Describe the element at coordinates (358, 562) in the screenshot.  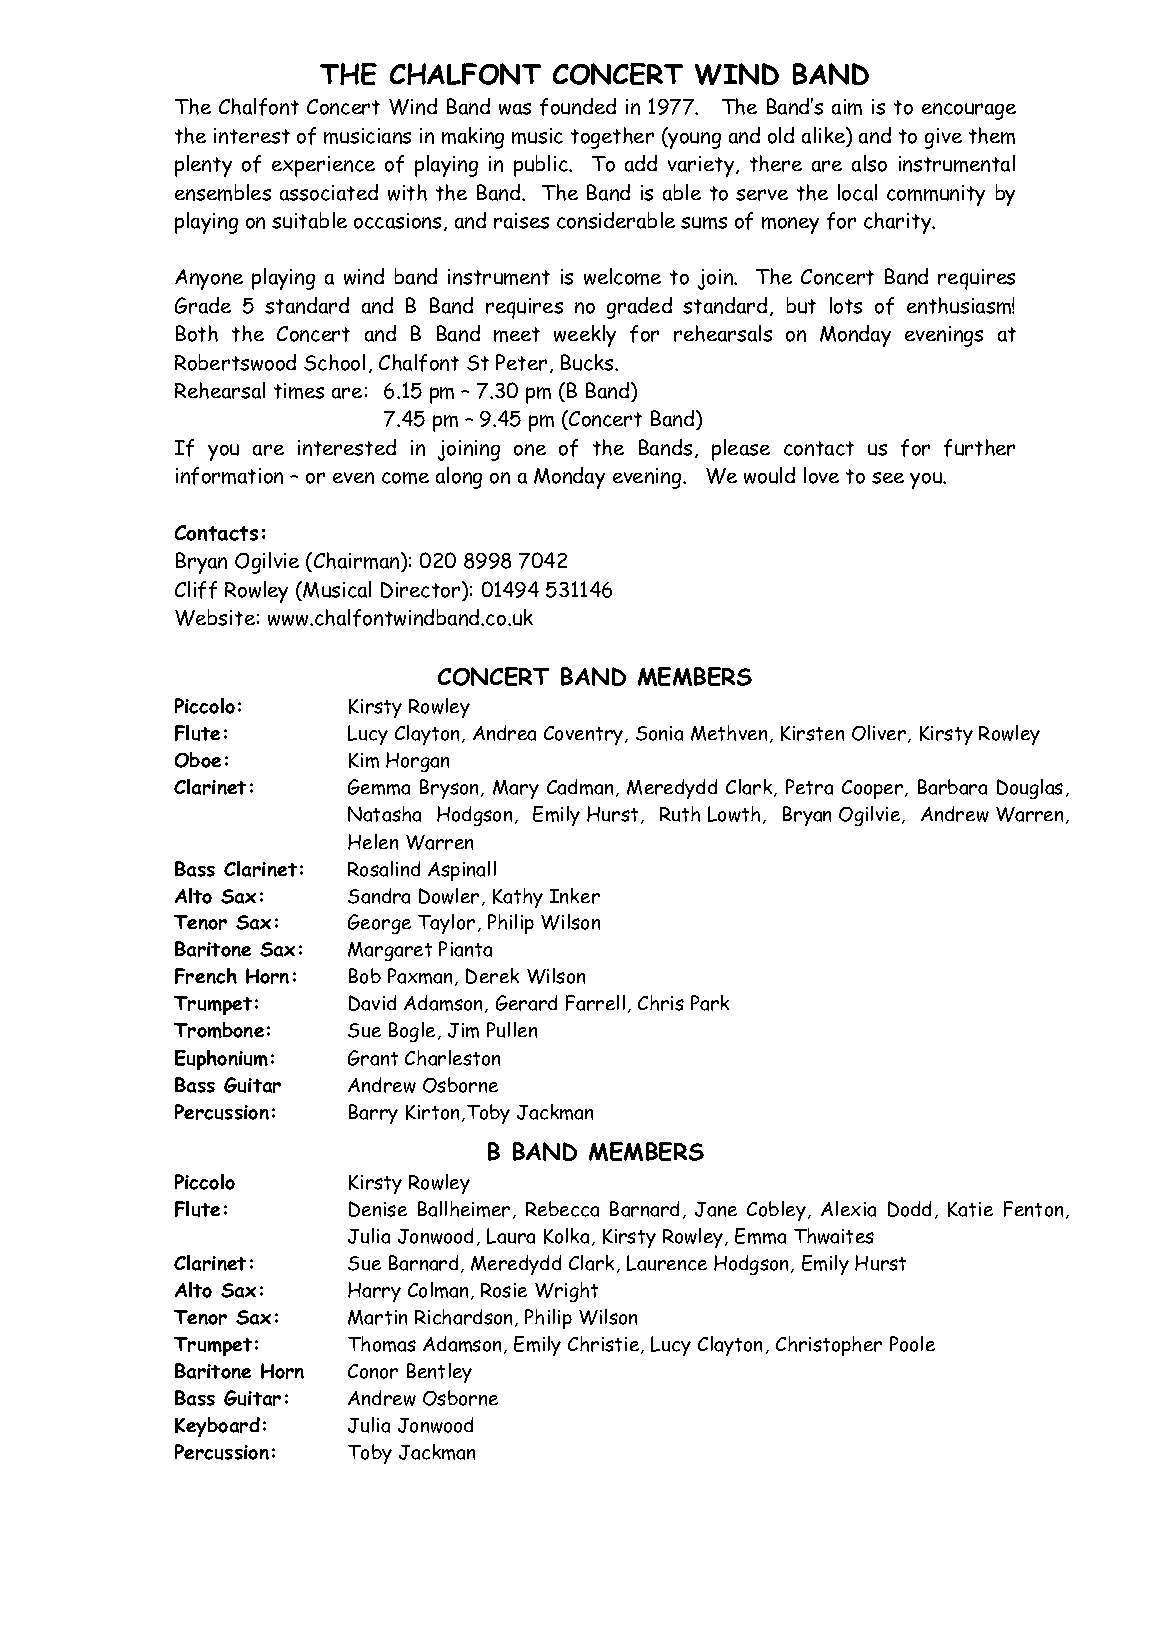
I see `Chairman` at that location.
